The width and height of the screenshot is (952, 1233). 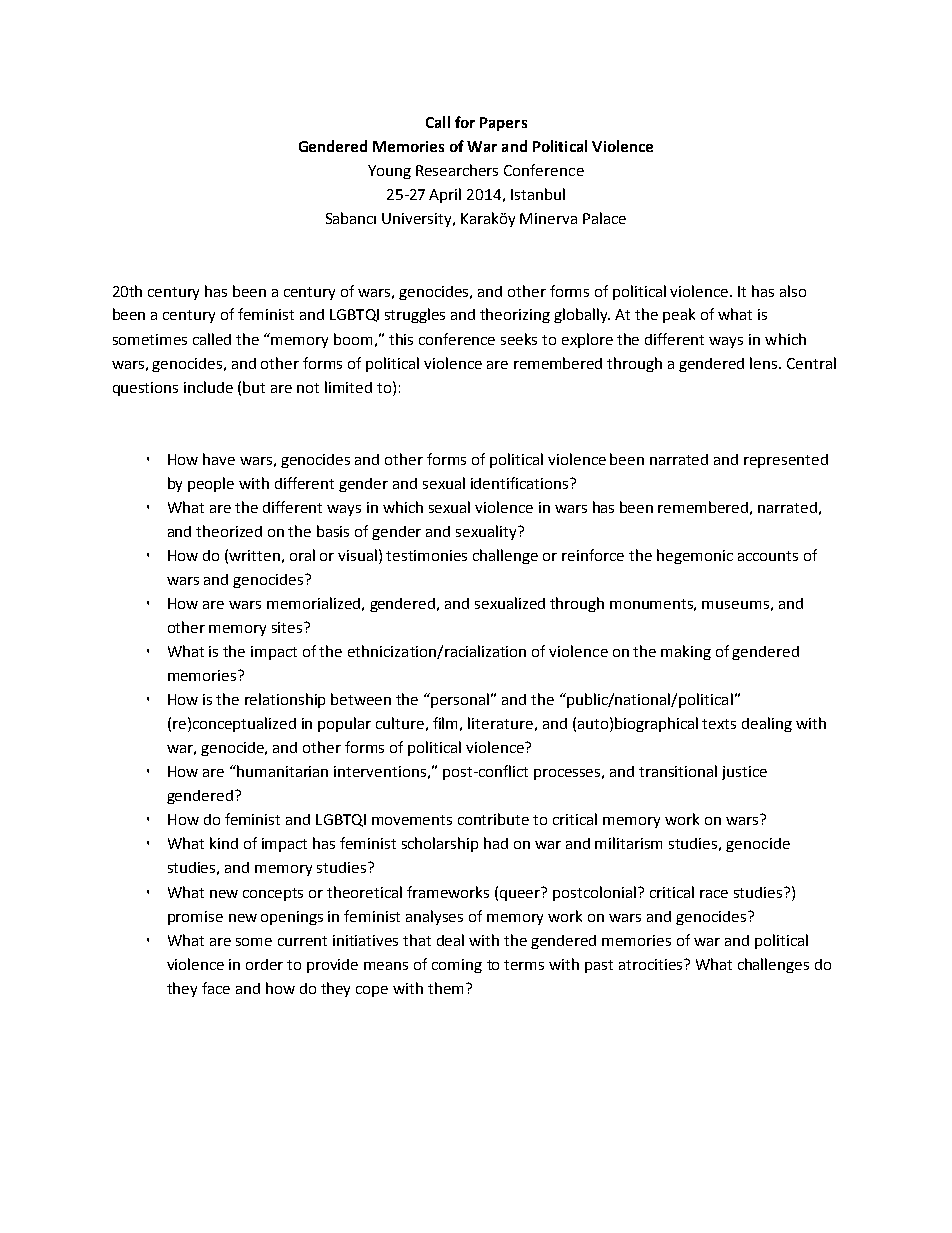 I want to click on written, so click(x=254, y=555).
